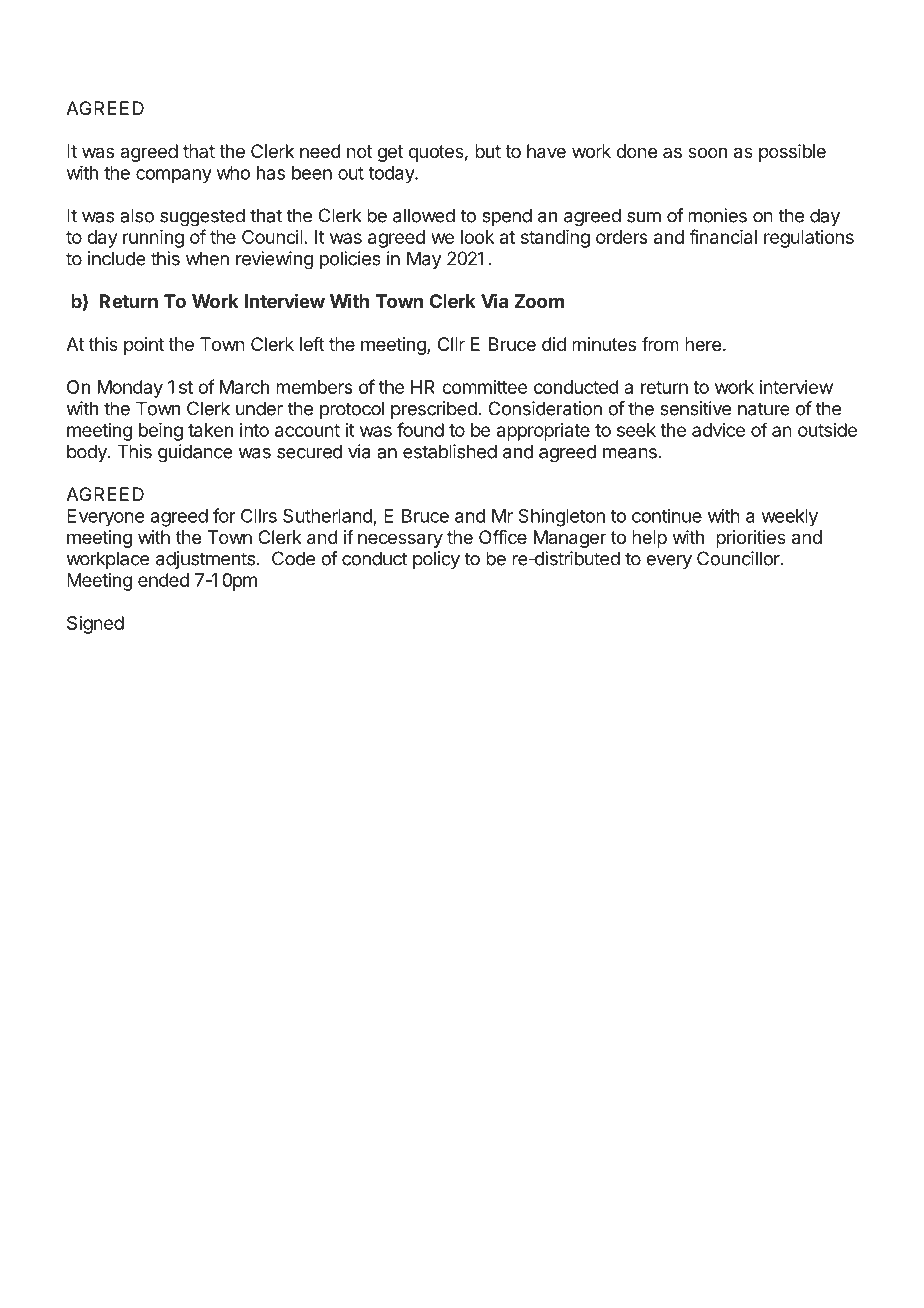 The height and width of the page is (1308, 924). What do you see at coordinates (392, 175) in the page?
I see `today` at bounding box center [392, 175].
